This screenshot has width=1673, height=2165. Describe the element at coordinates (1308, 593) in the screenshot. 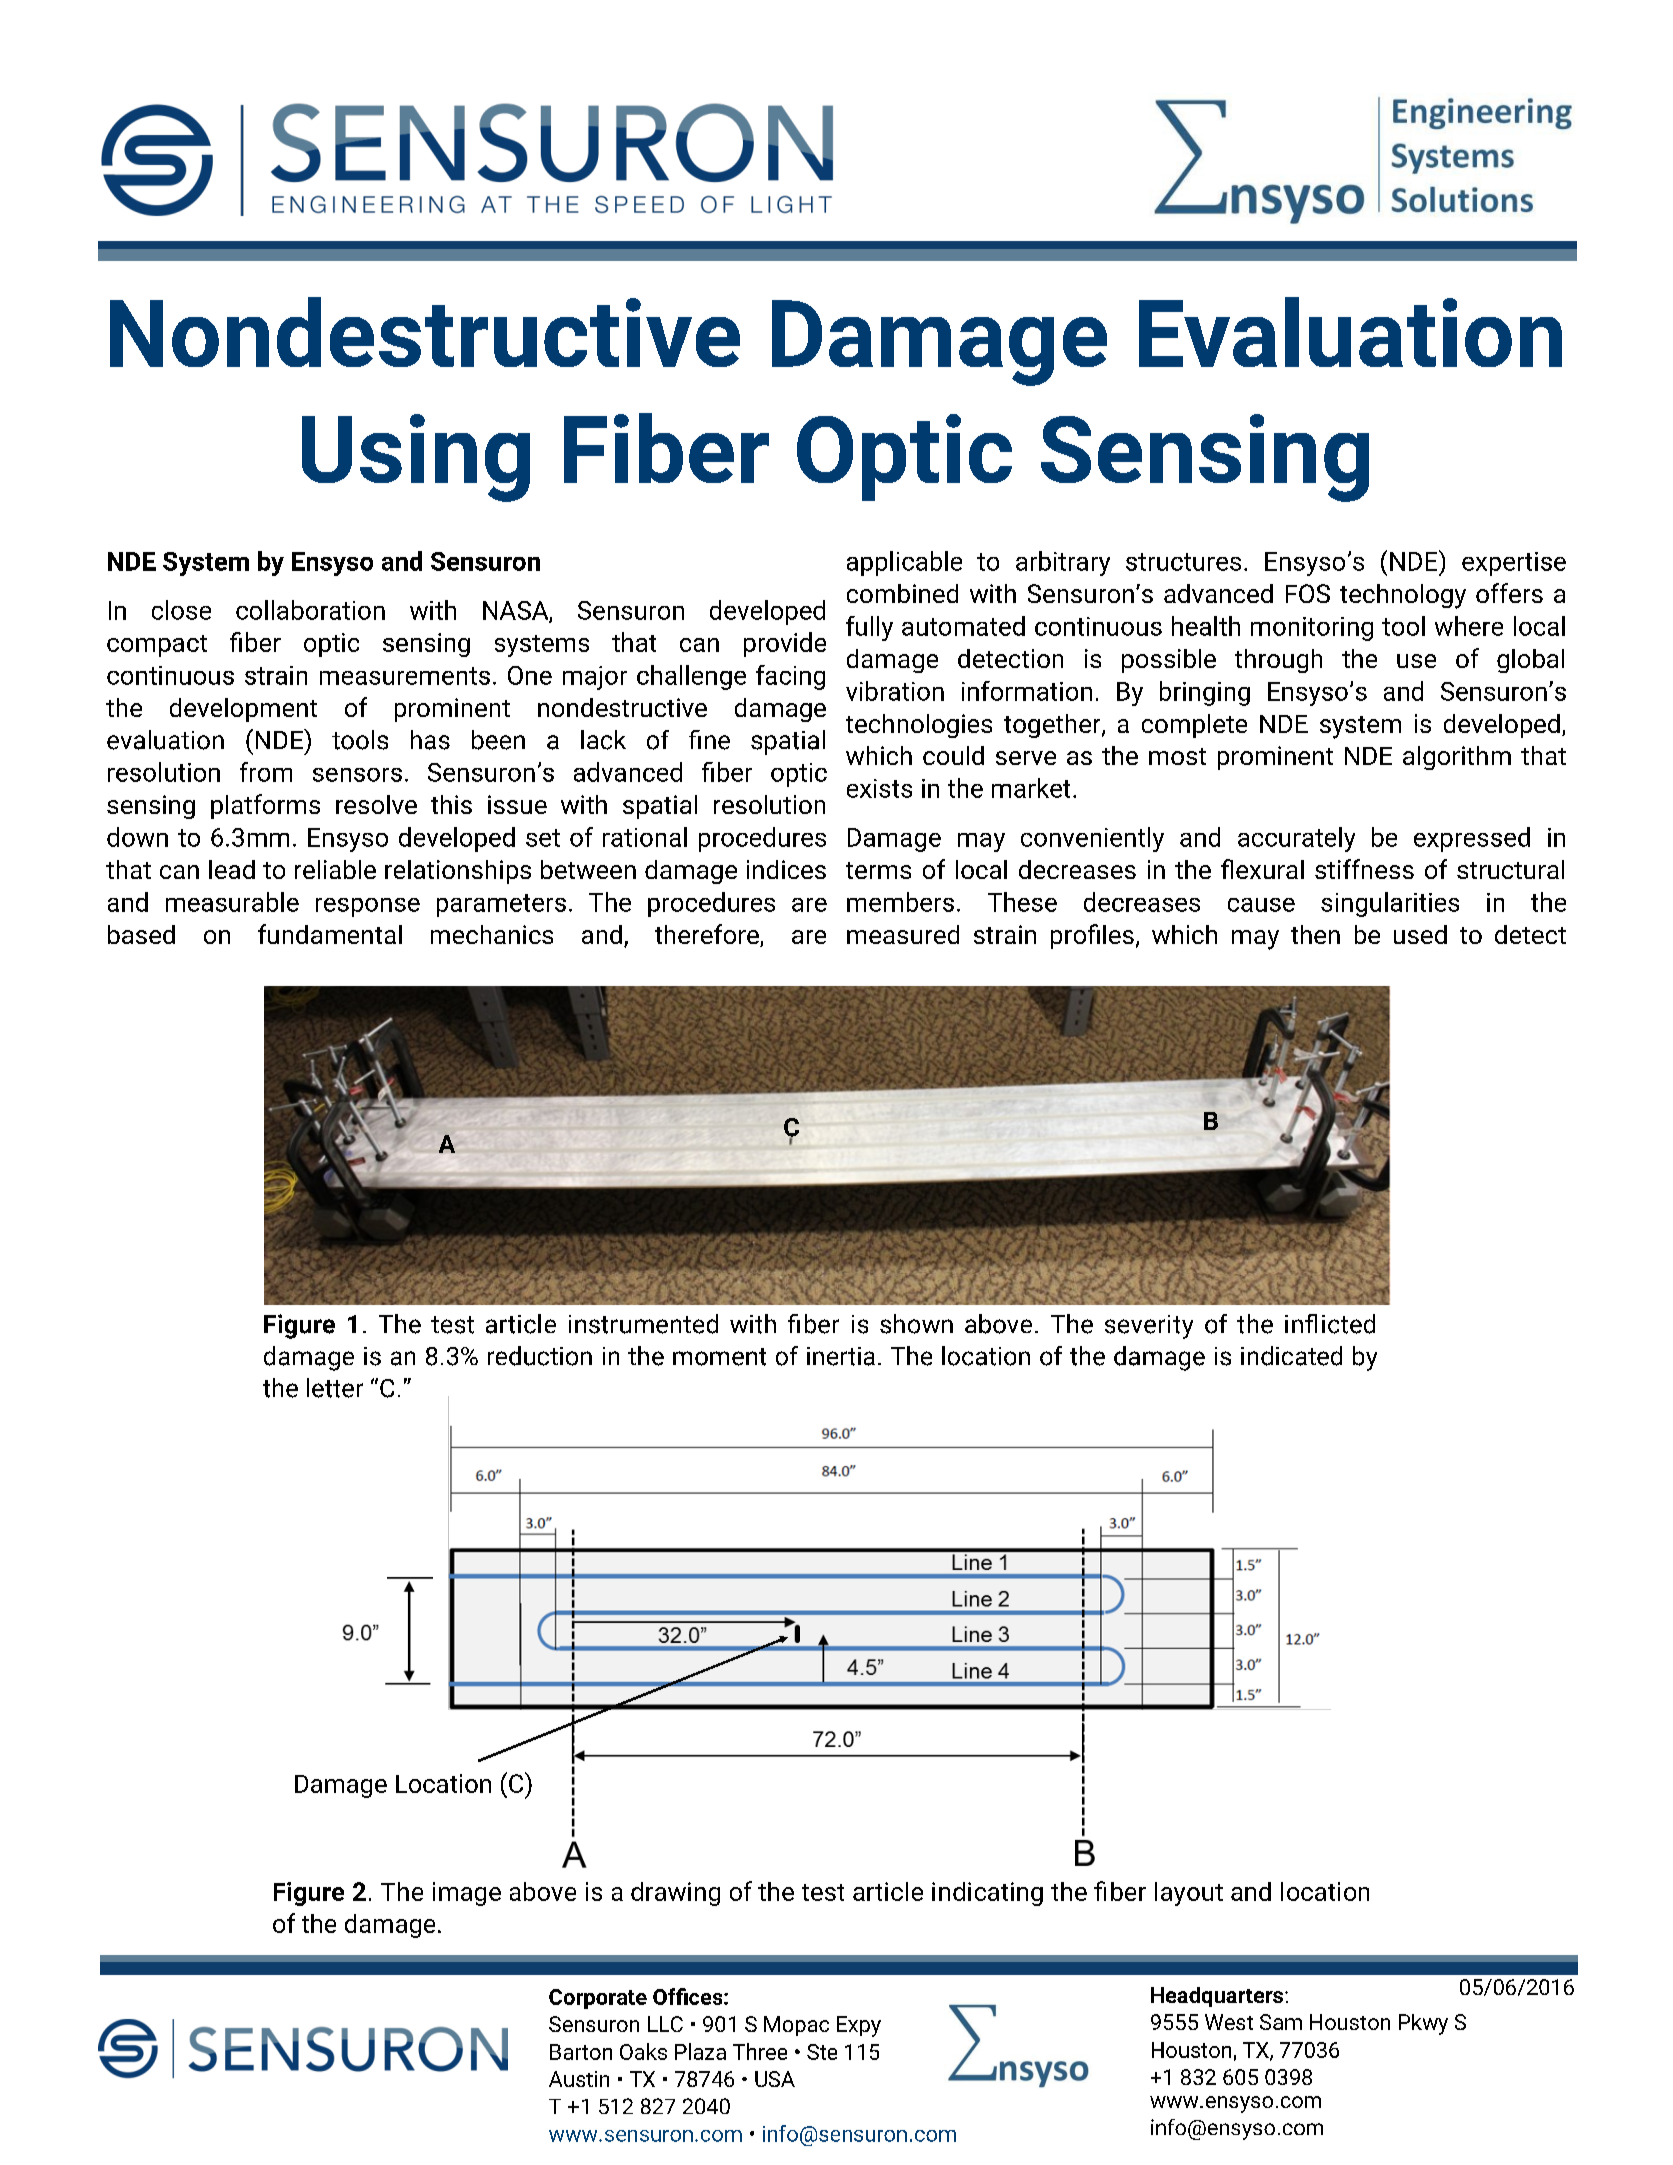

I see `FOS` at that location.
